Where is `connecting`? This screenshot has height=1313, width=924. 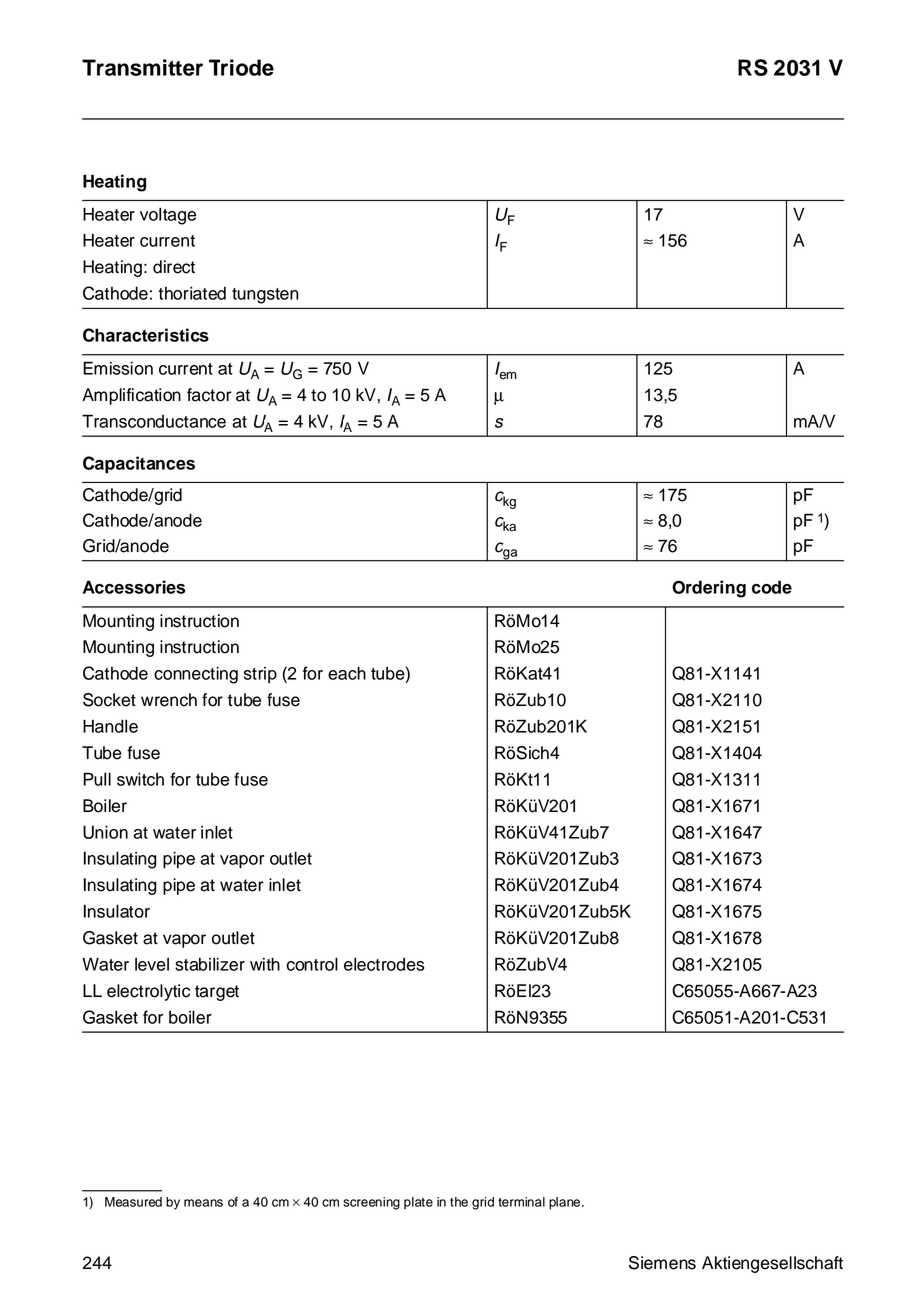 connecting is located at coordinates (196, 675).
